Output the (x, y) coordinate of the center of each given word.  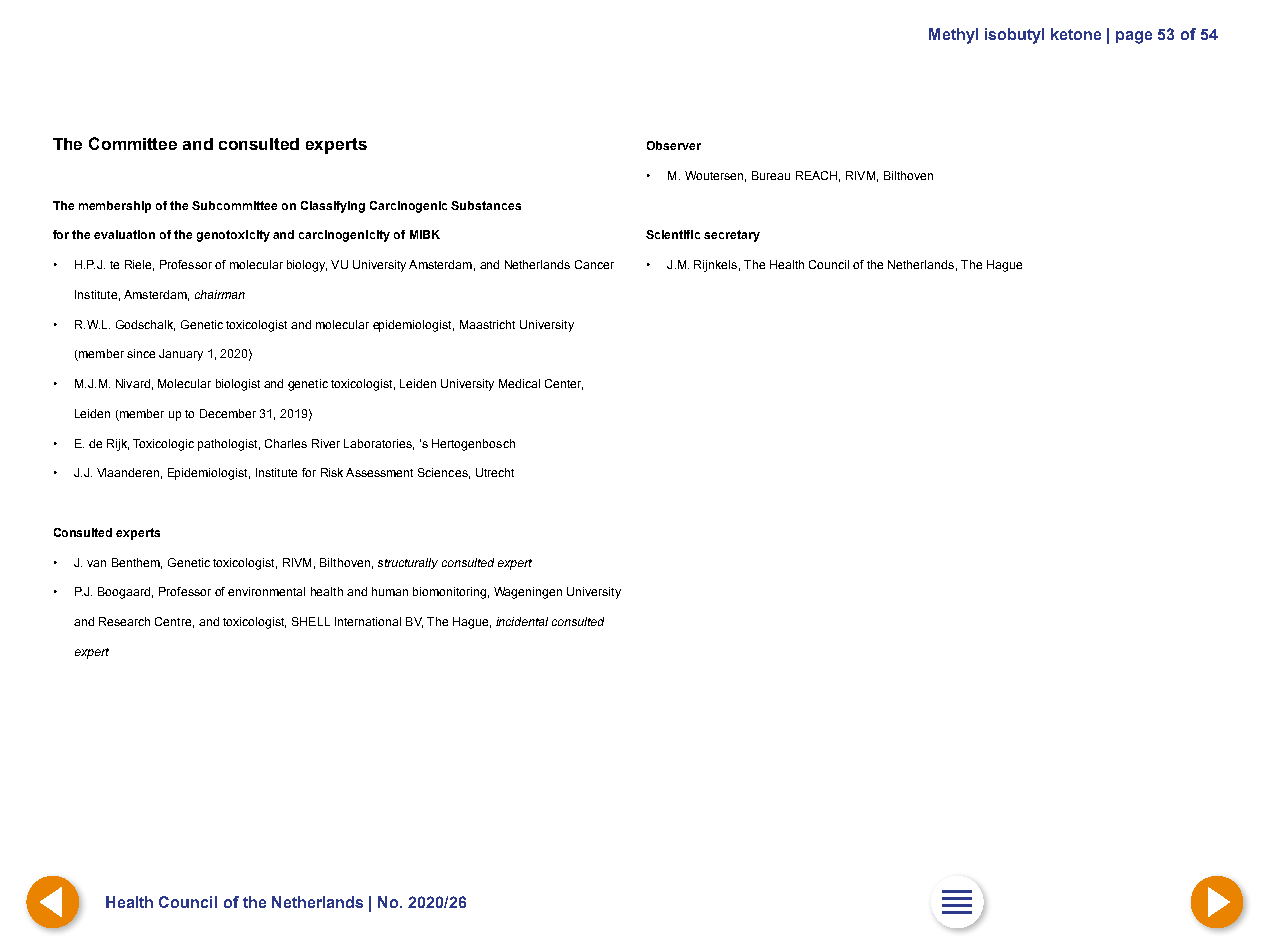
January (181, 355)
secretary (732, 236)
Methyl (953, 36)
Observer (674, 145)
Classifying (333, 207)
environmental (266, 591)
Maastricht (487, 324)
